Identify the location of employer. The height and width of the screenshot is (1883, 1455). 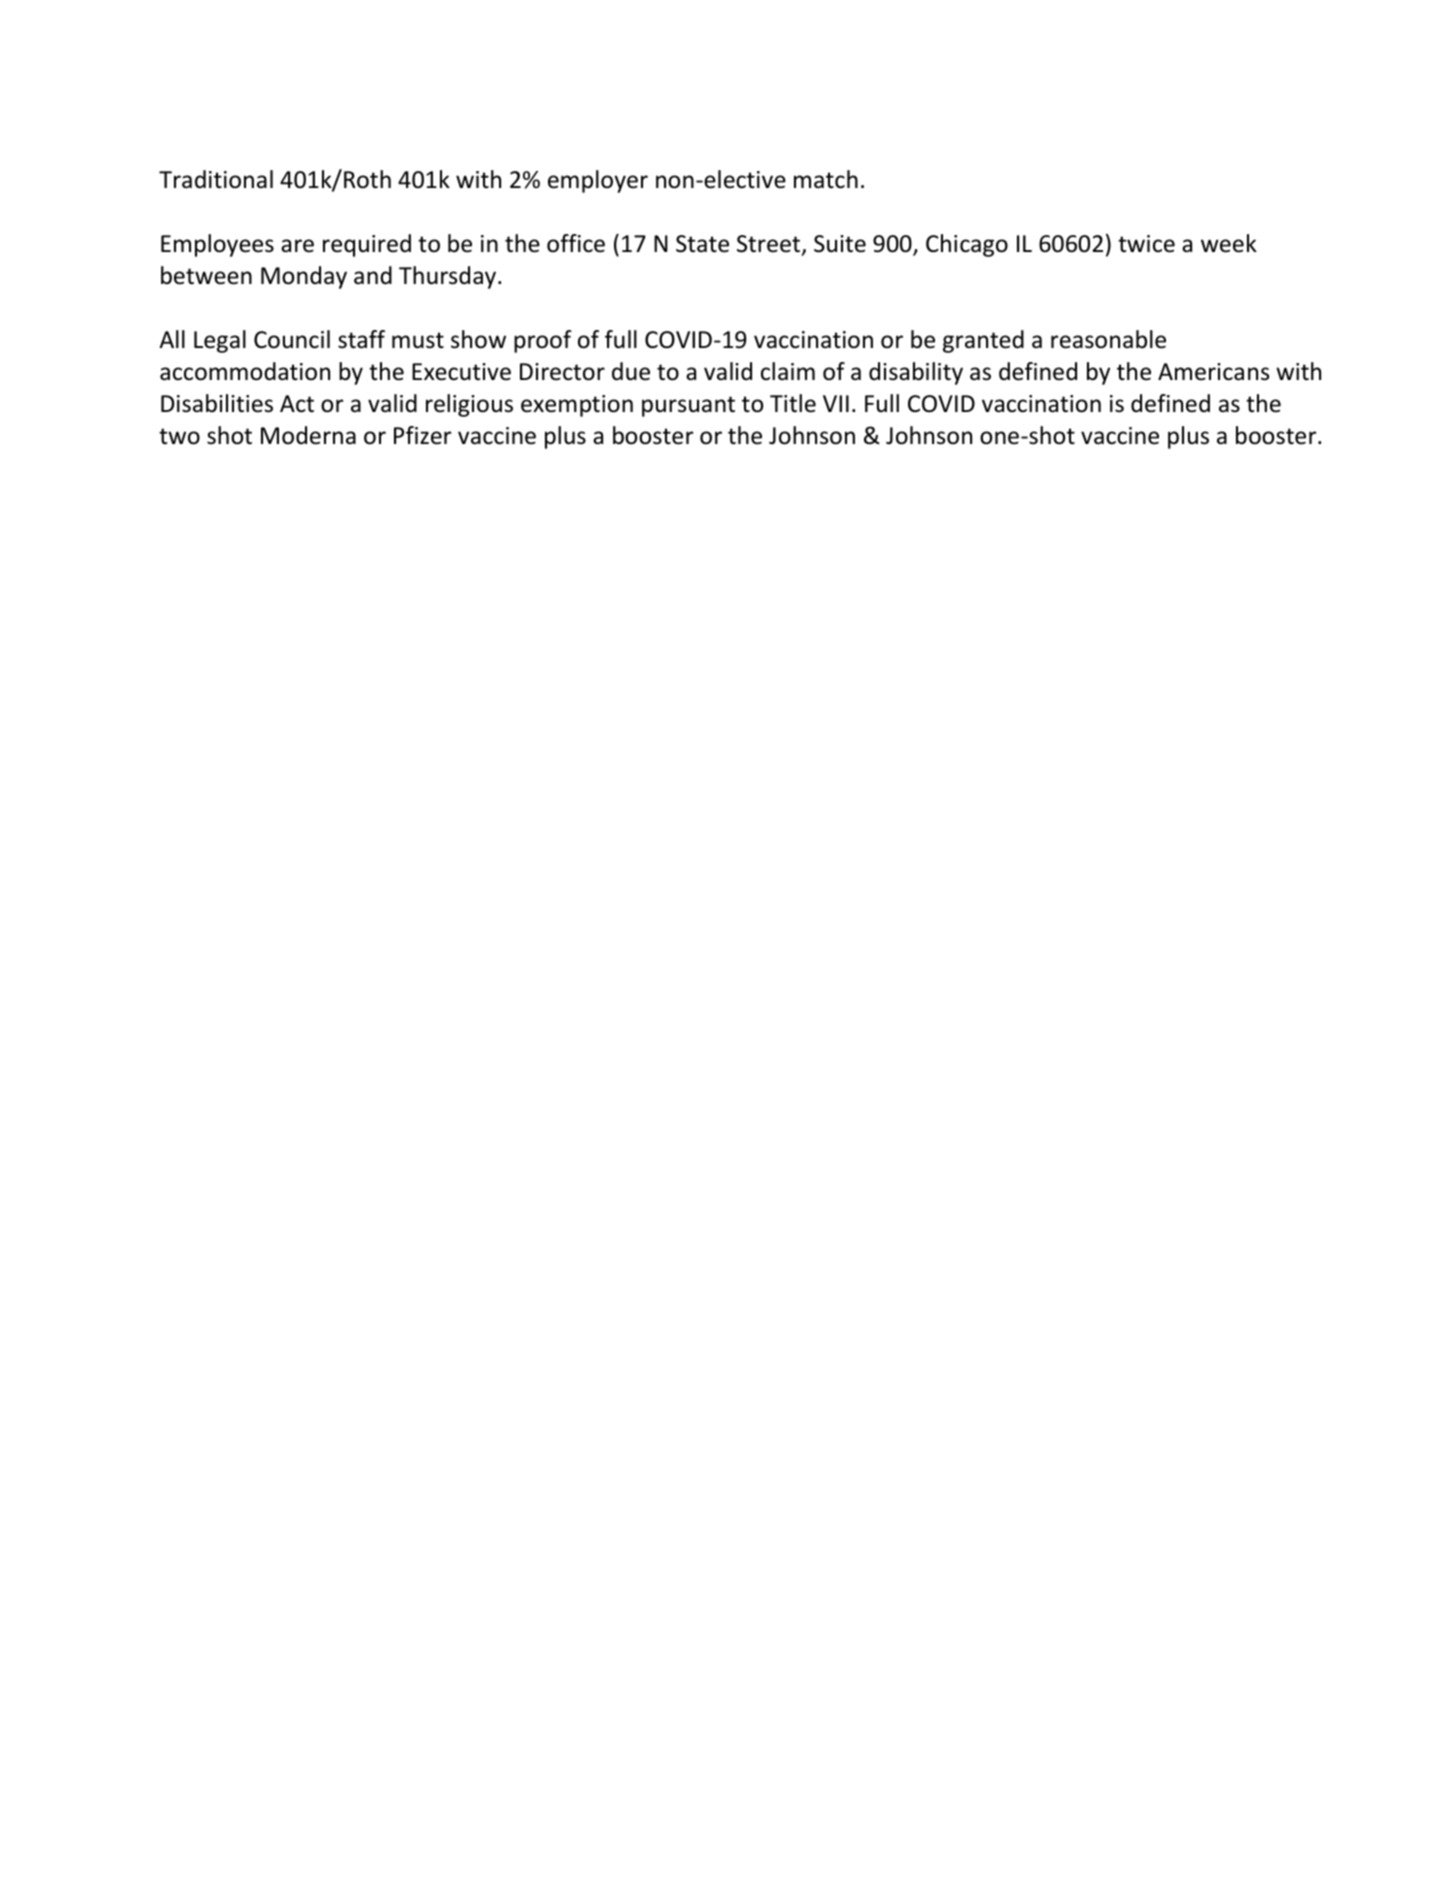
(598, 181).
